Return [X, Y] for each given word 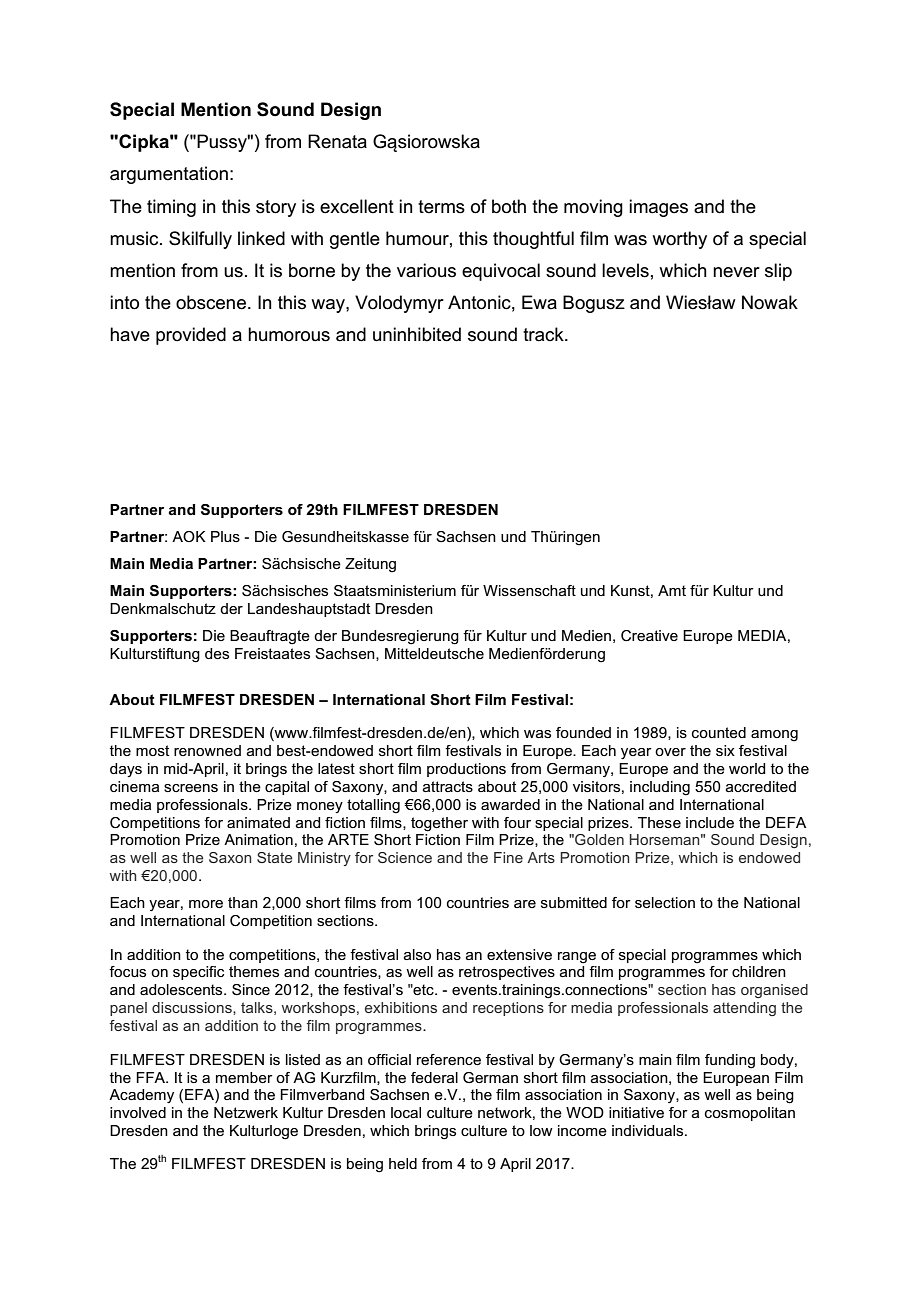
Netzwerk [246, 1112]
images [658, 208]
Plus [225, 536]
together [439, 824]
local [406, 1112]
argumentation [169, 175]
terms [441, 207]
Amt [672, 590]
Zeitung [370, 565]
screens [191, 788]
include [710, 822]
